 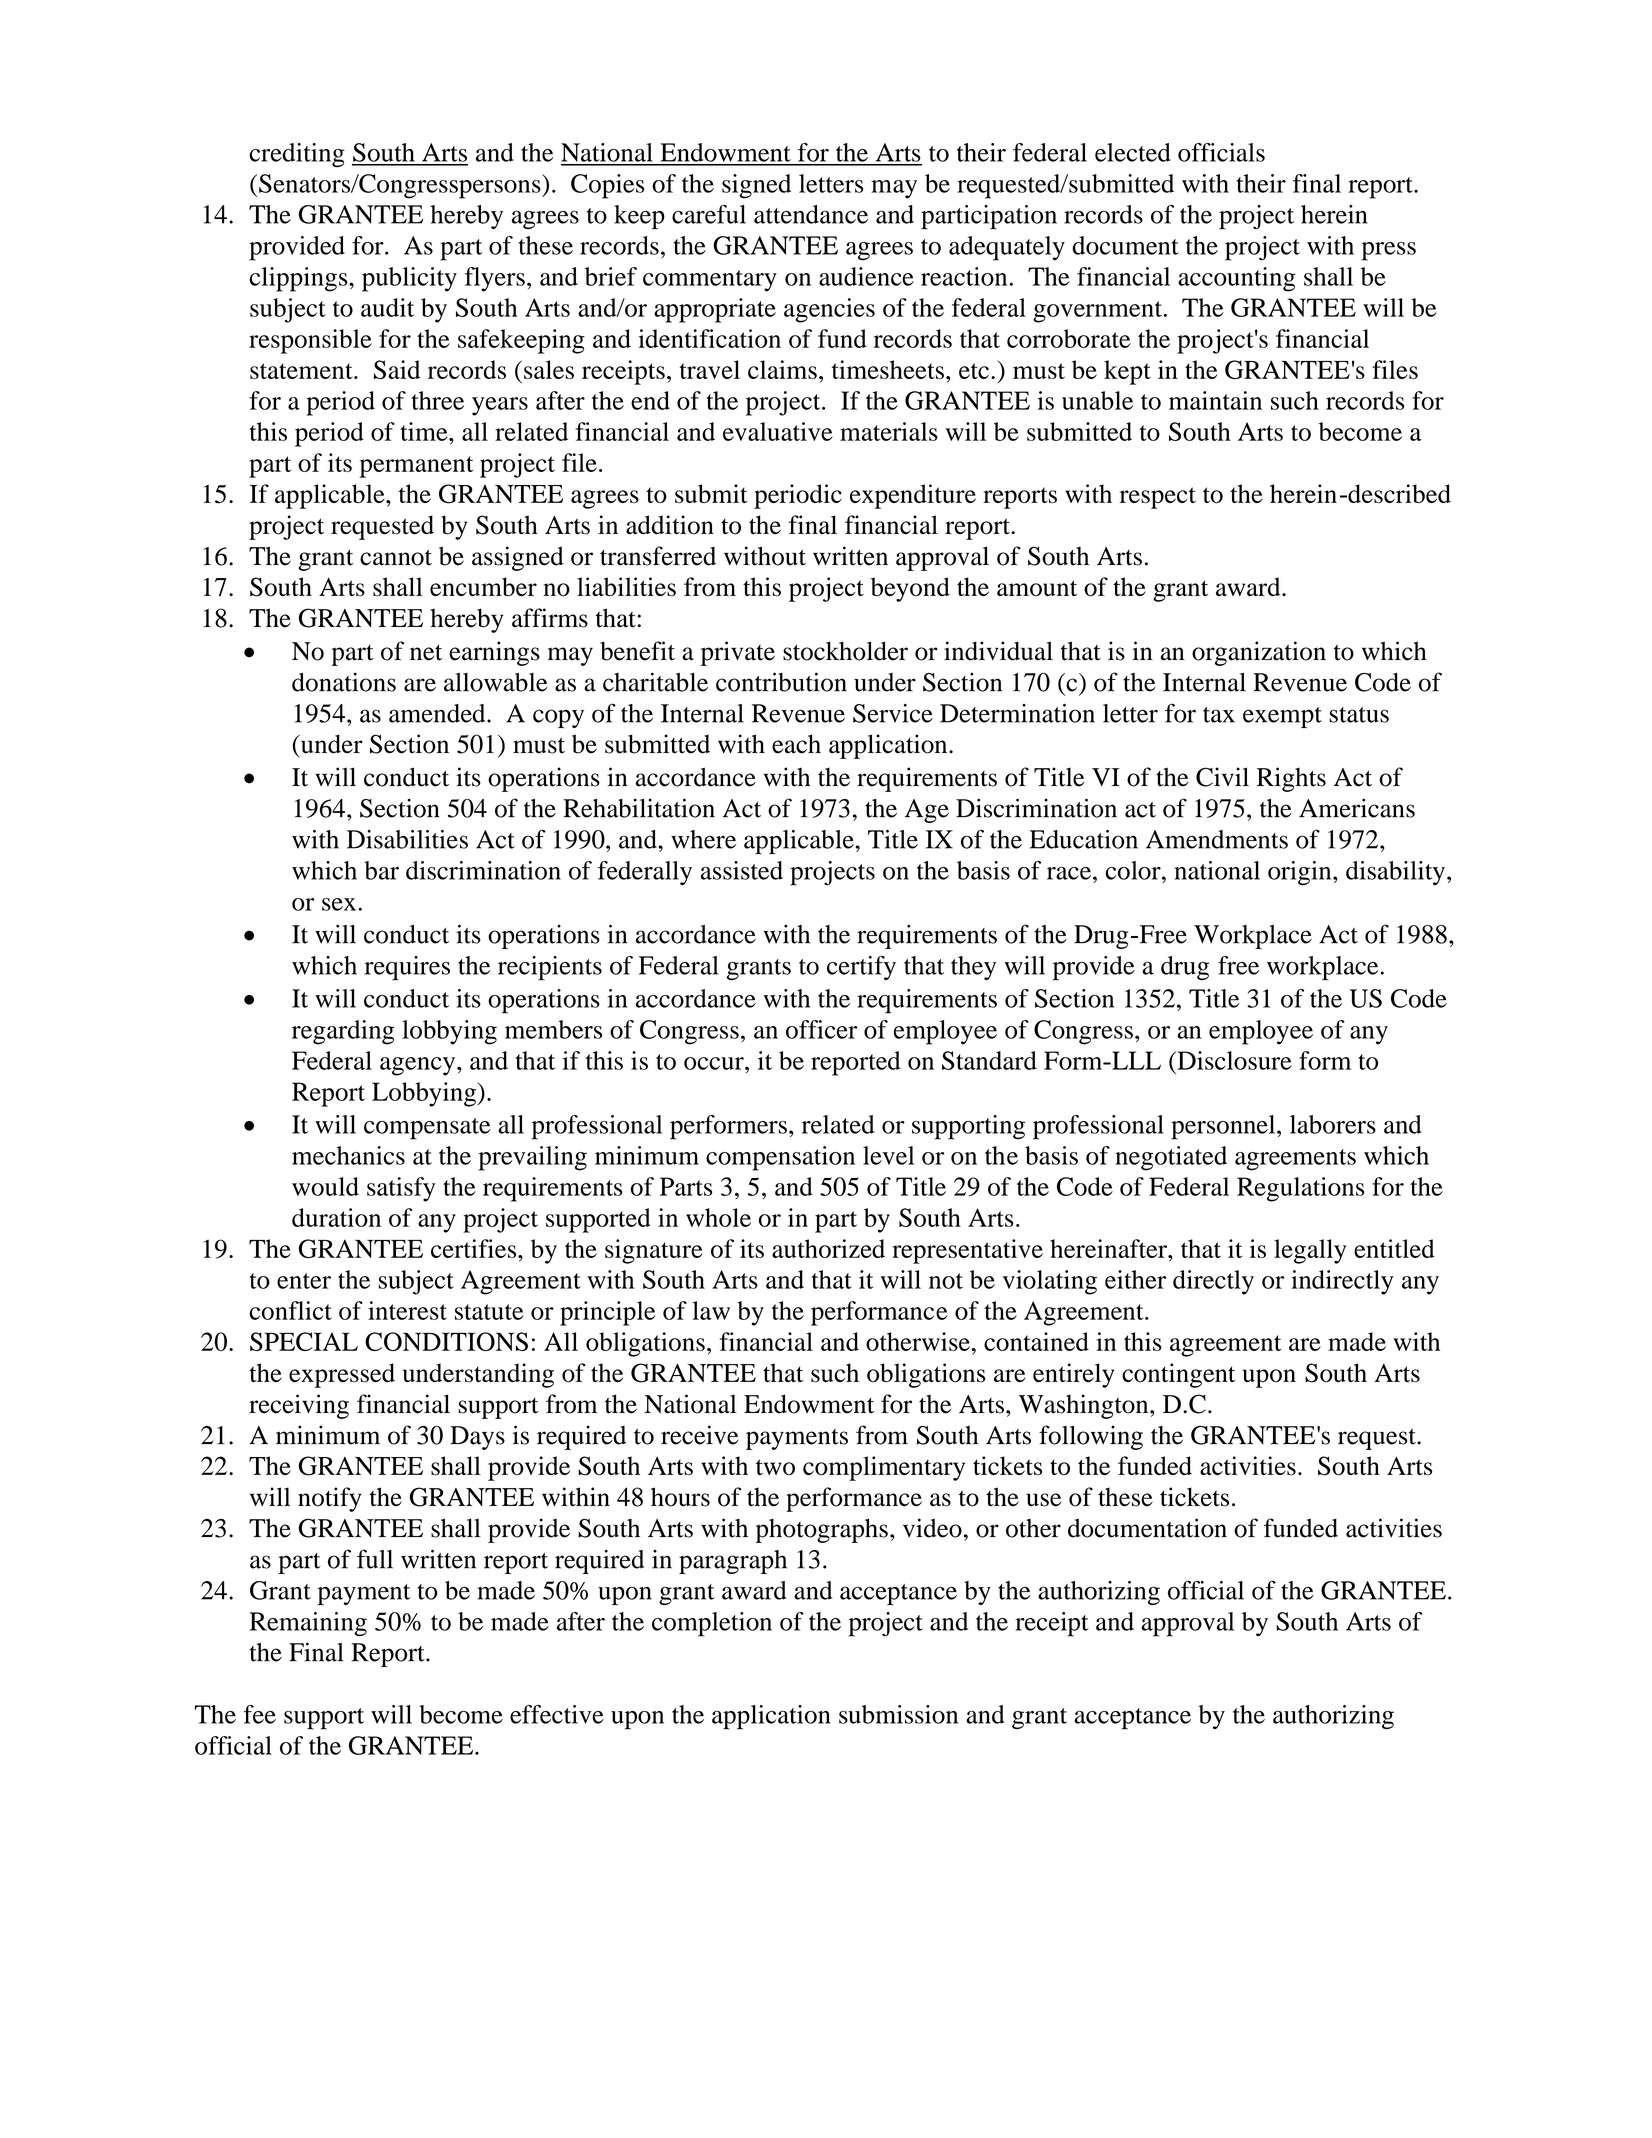 I want to click on attendance, so click(x=811, y=214).
